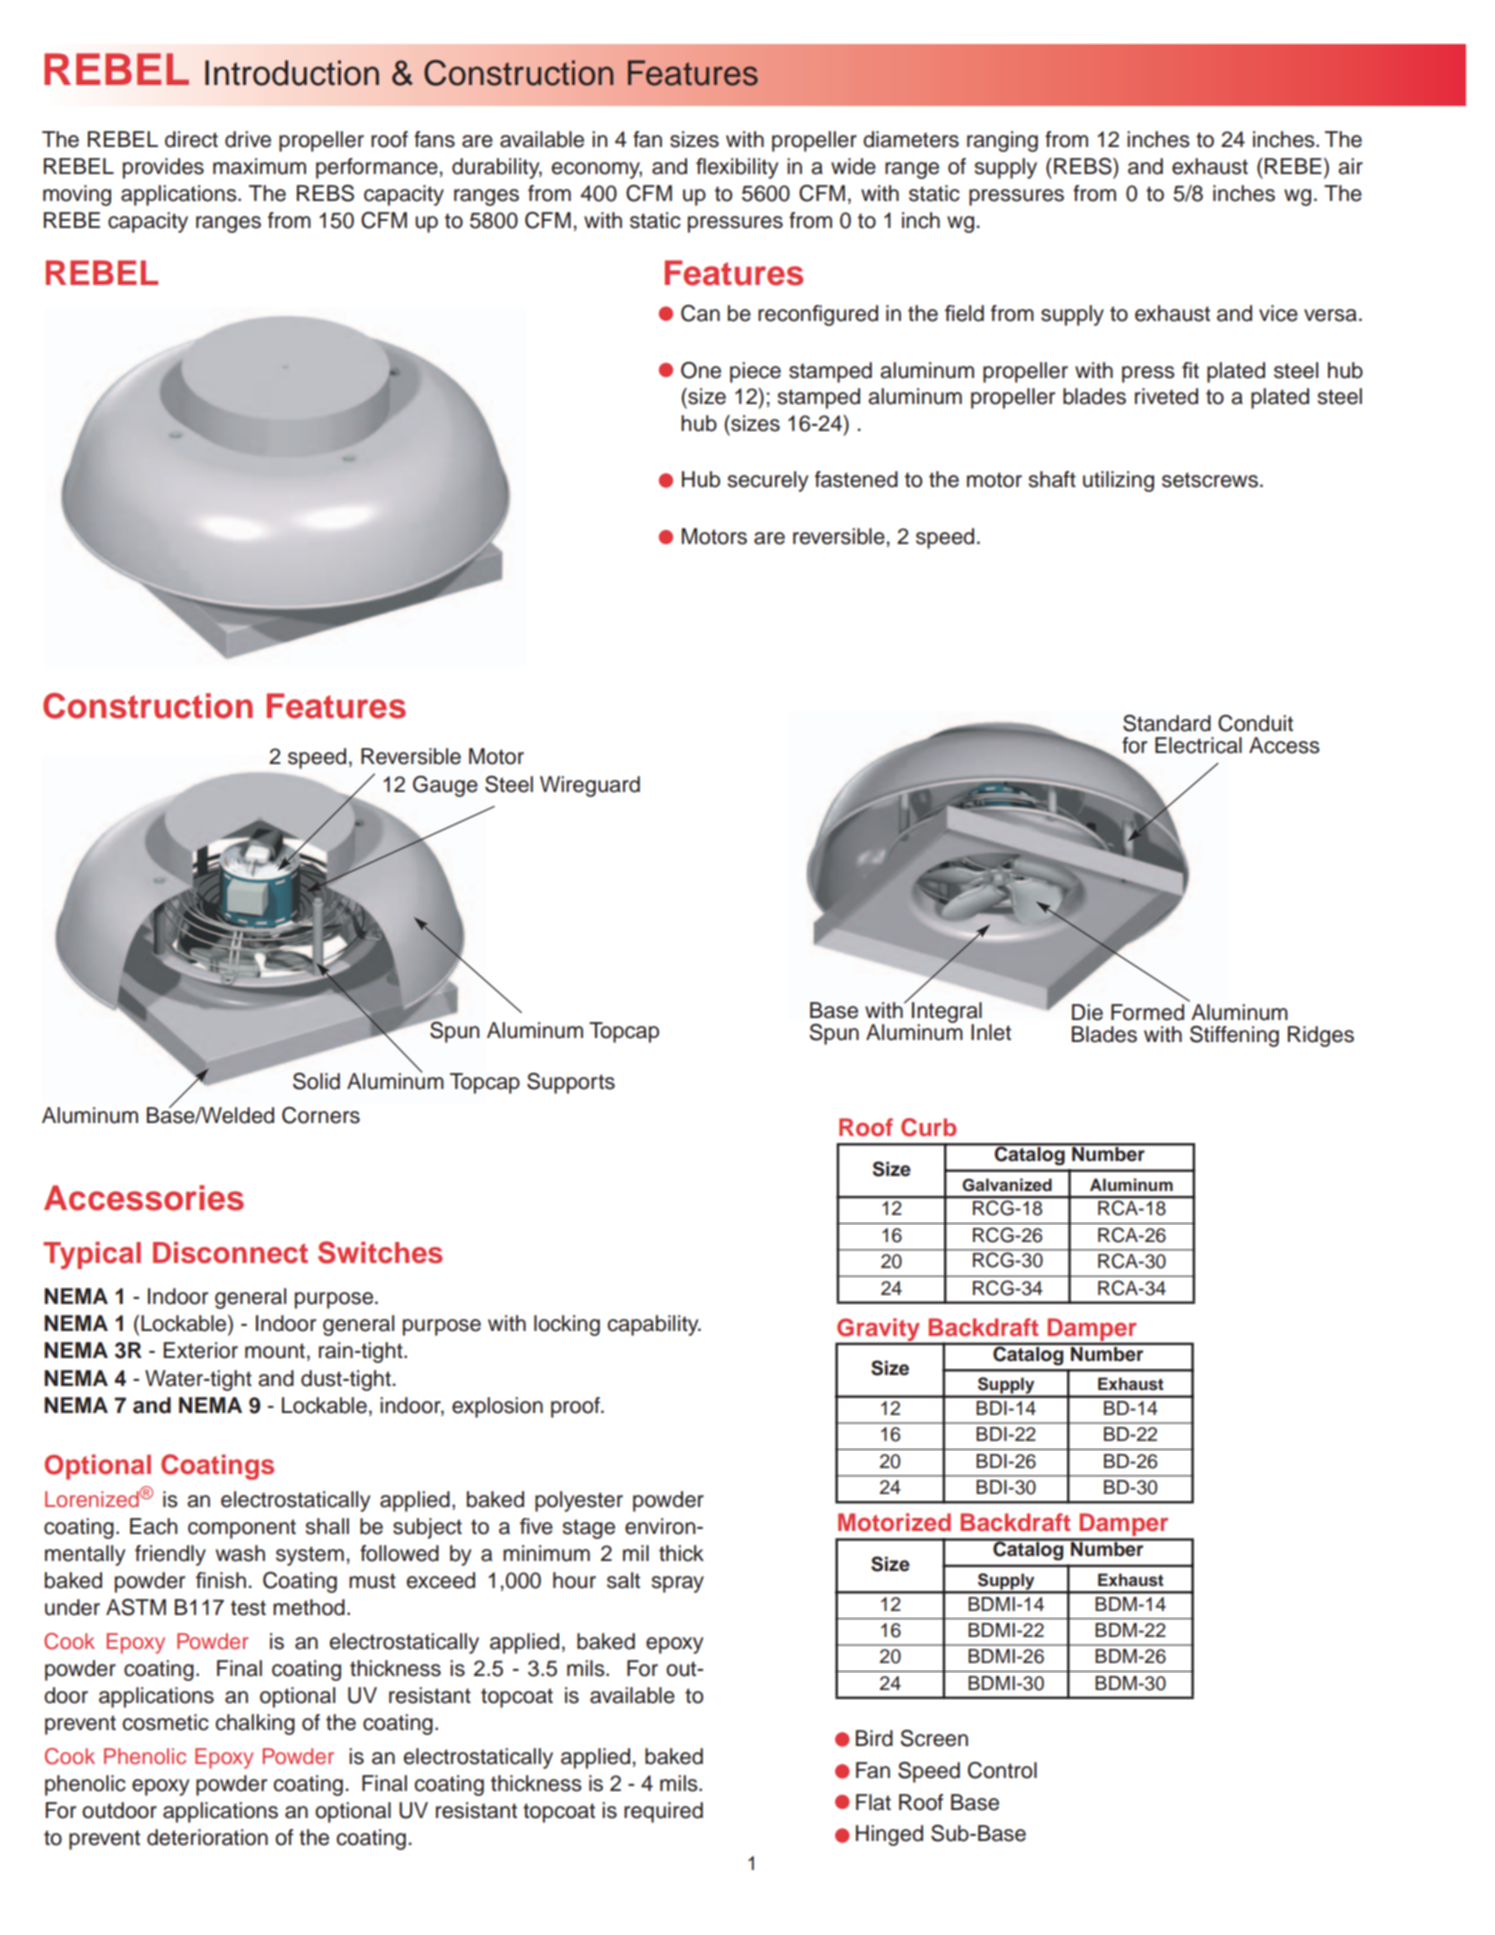  What do you see at coordinates (571, 1083) in the screenshot?
I see `Supports` at bounding box center [571, 1083].
